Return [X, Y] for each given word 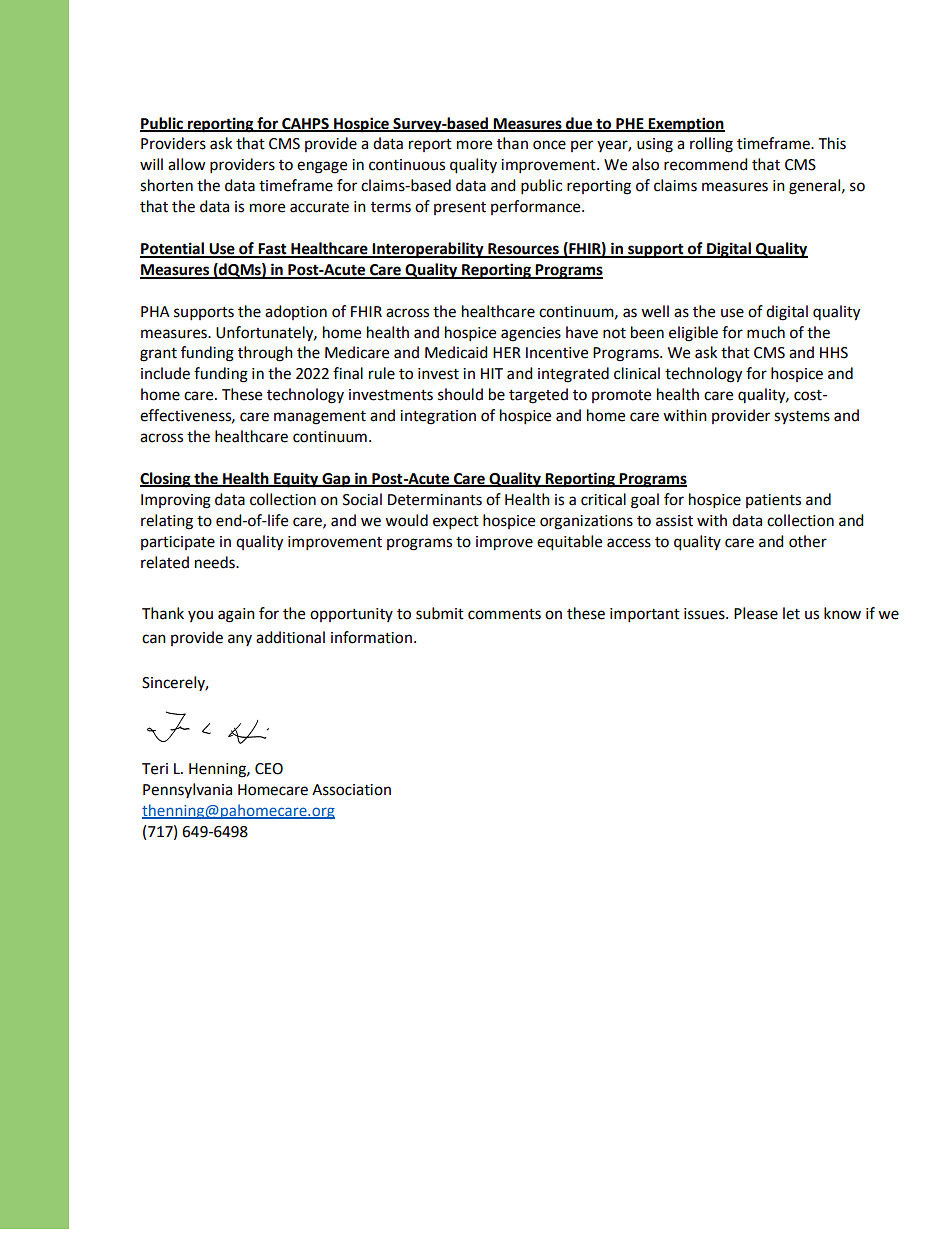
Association [351, 790]
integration [438, 417]
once [549, 145]
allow [187, 164]
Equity [296, 480]
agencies [531, 334]
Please [756, 613]
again [236, 615]
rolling [711, 145]
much [766, 332]
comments [504, 614]
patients [773, 501]
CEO [269, 769]
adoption [296, 312]
